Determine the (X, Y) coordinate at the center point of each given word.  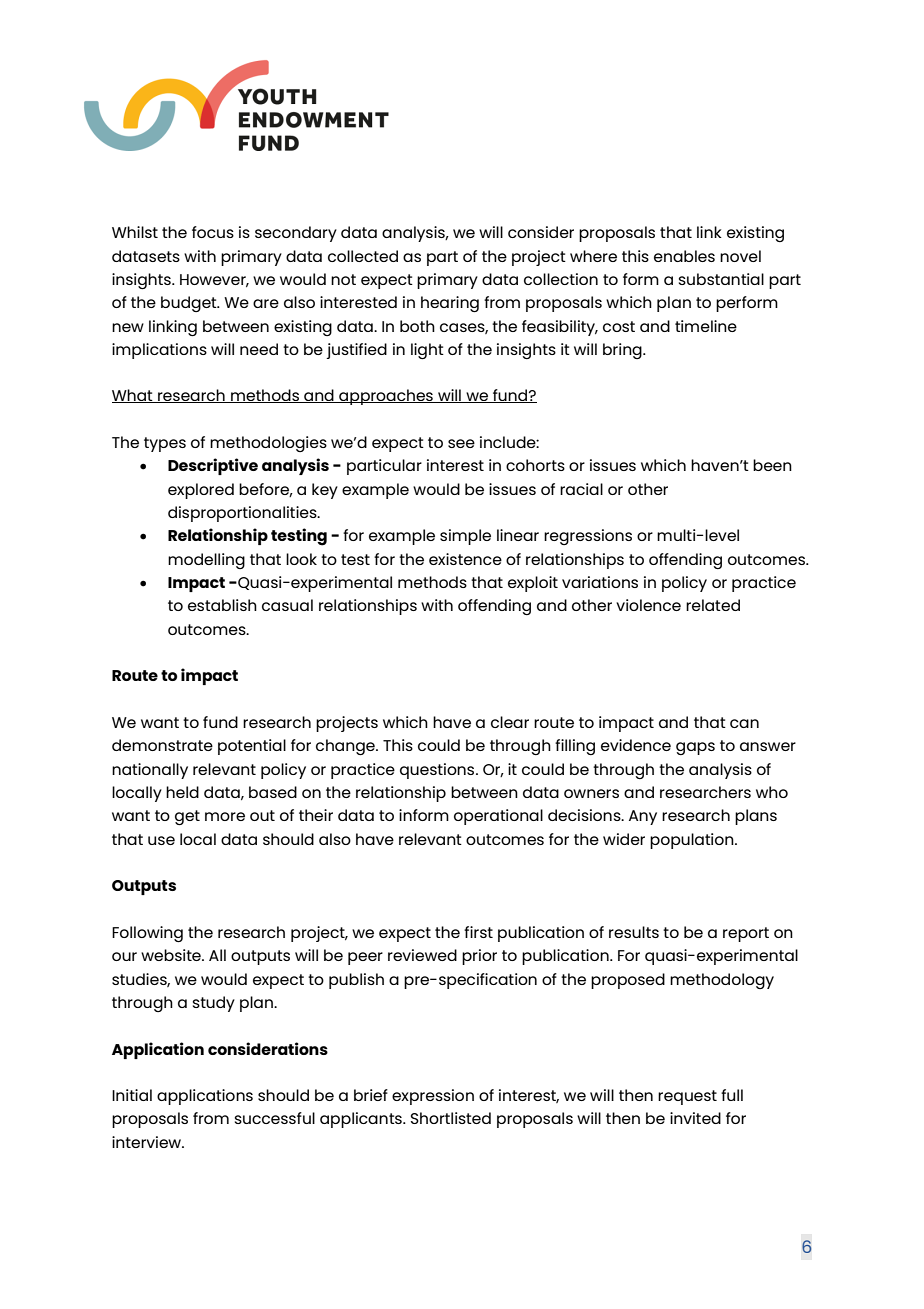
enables (684, 256)
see (461, 443)
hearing (450, 304)
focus (213, 232)
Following (147, 934)
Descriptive (213, 466)
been (772, 465)
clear (510, 722)
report (746, 934)
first (478, 932)
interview (148, 1142)
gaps (695, 748)
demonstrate (162, 745)
